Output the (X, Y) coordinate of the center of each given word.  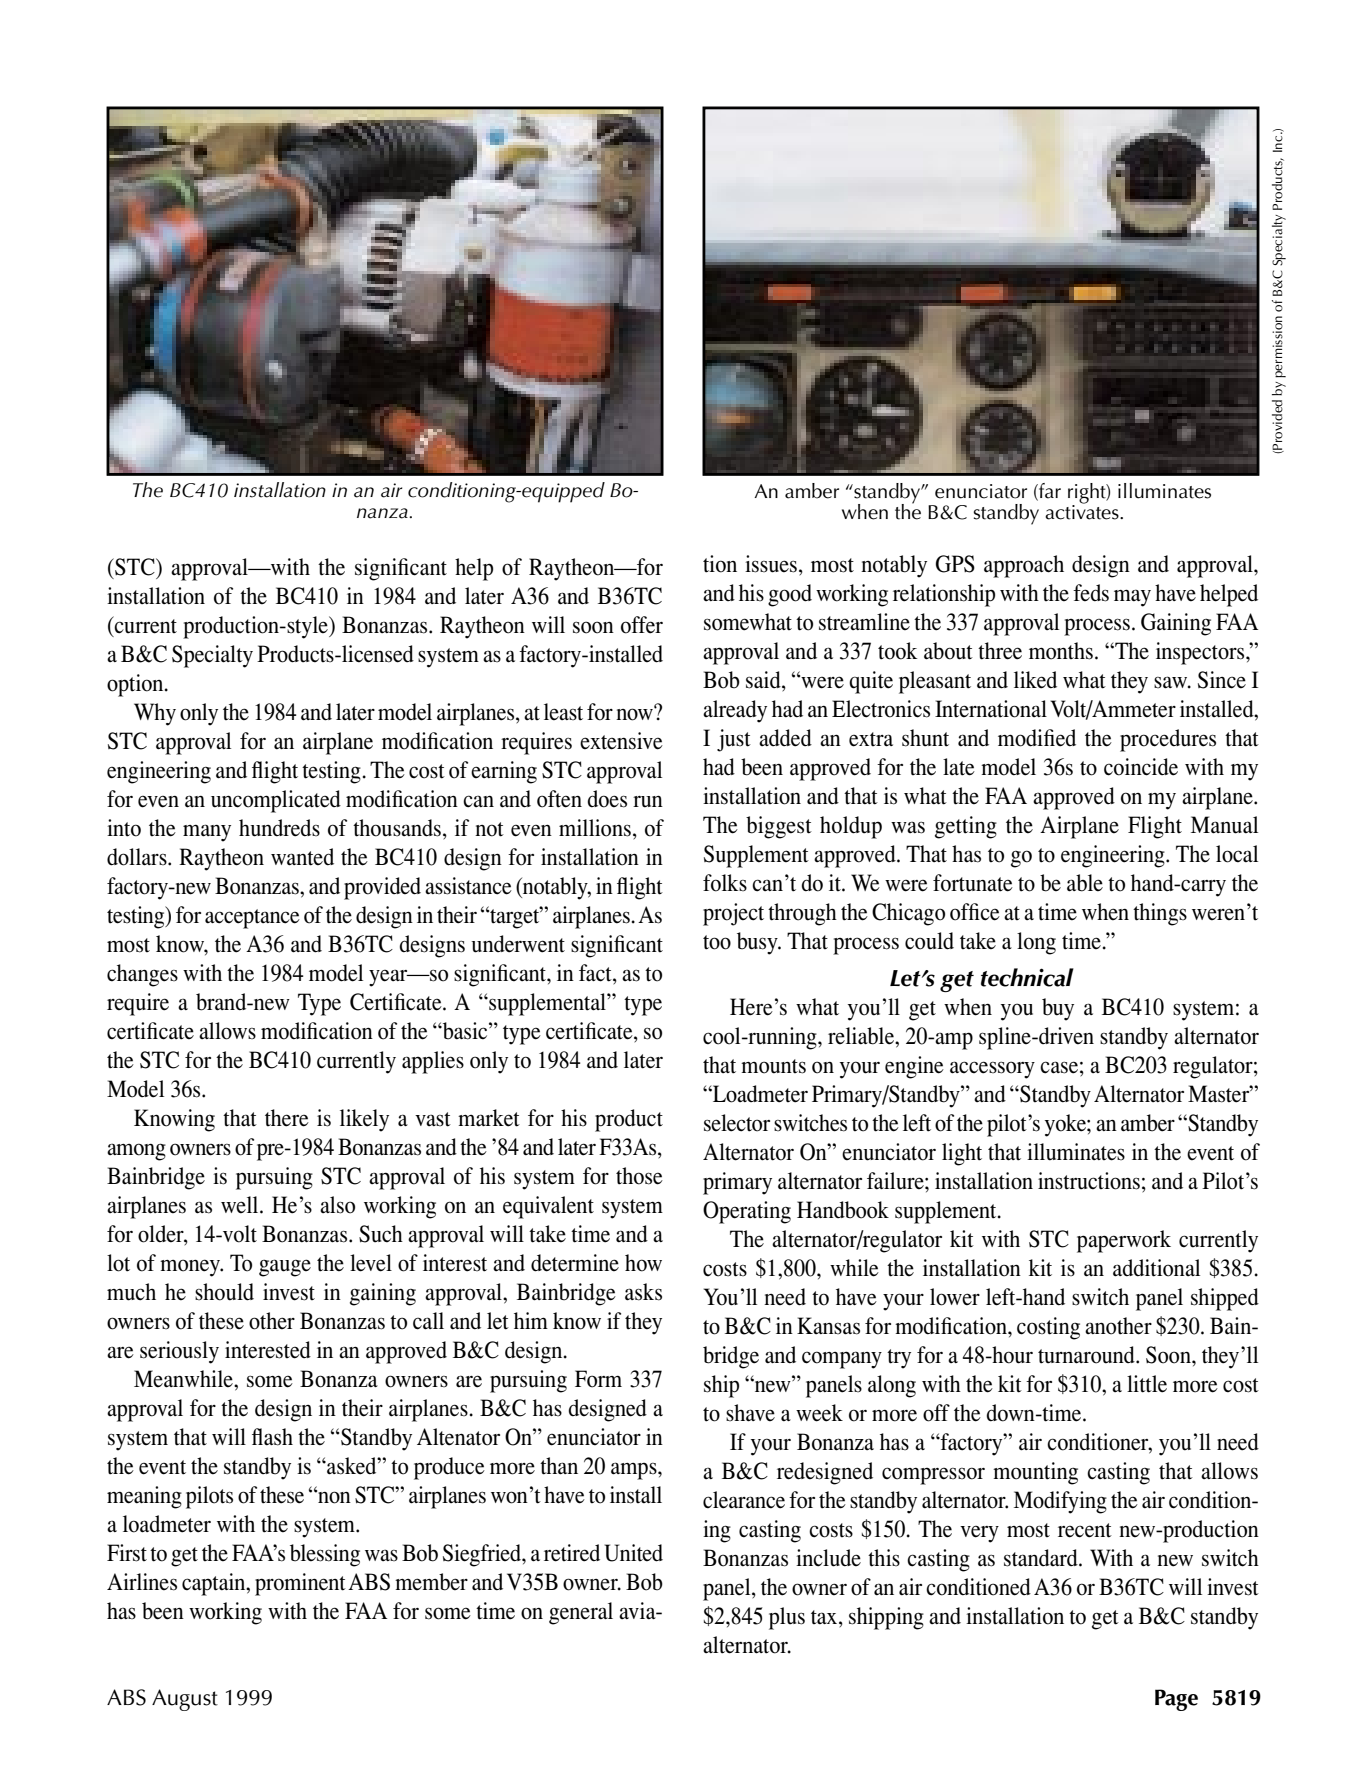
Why (155, 714)
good (790, 595)
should (224, 1292)
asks (643, 1292)
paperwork (1124, 1241)
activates (1083, 511)
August (185, 1700)
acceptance (252, 919)
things (1160, 914)
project (733, 914)
